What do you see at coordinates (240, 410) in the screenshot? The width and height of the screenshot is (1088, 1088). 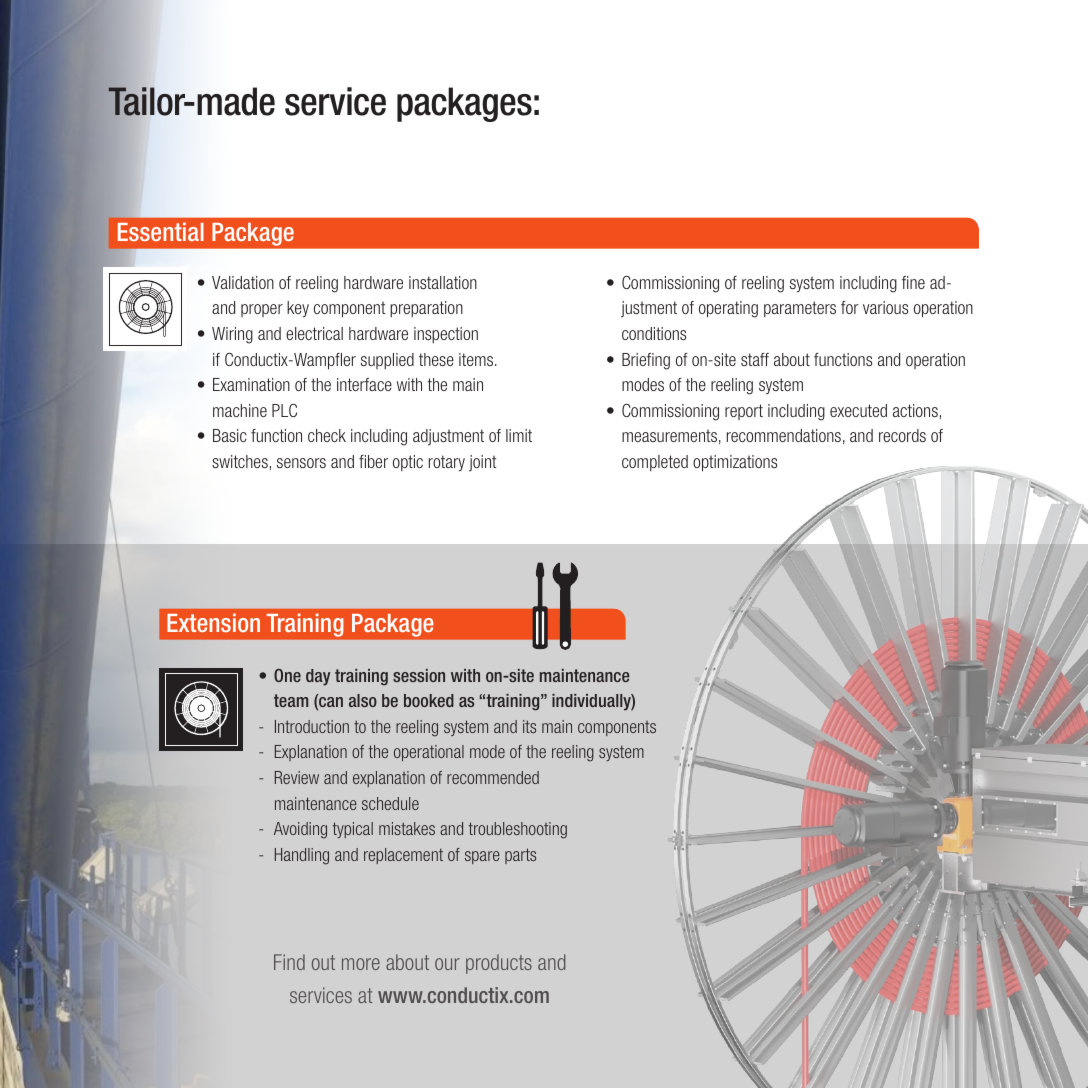 I see `machine` at bounding box center [240, 410].
